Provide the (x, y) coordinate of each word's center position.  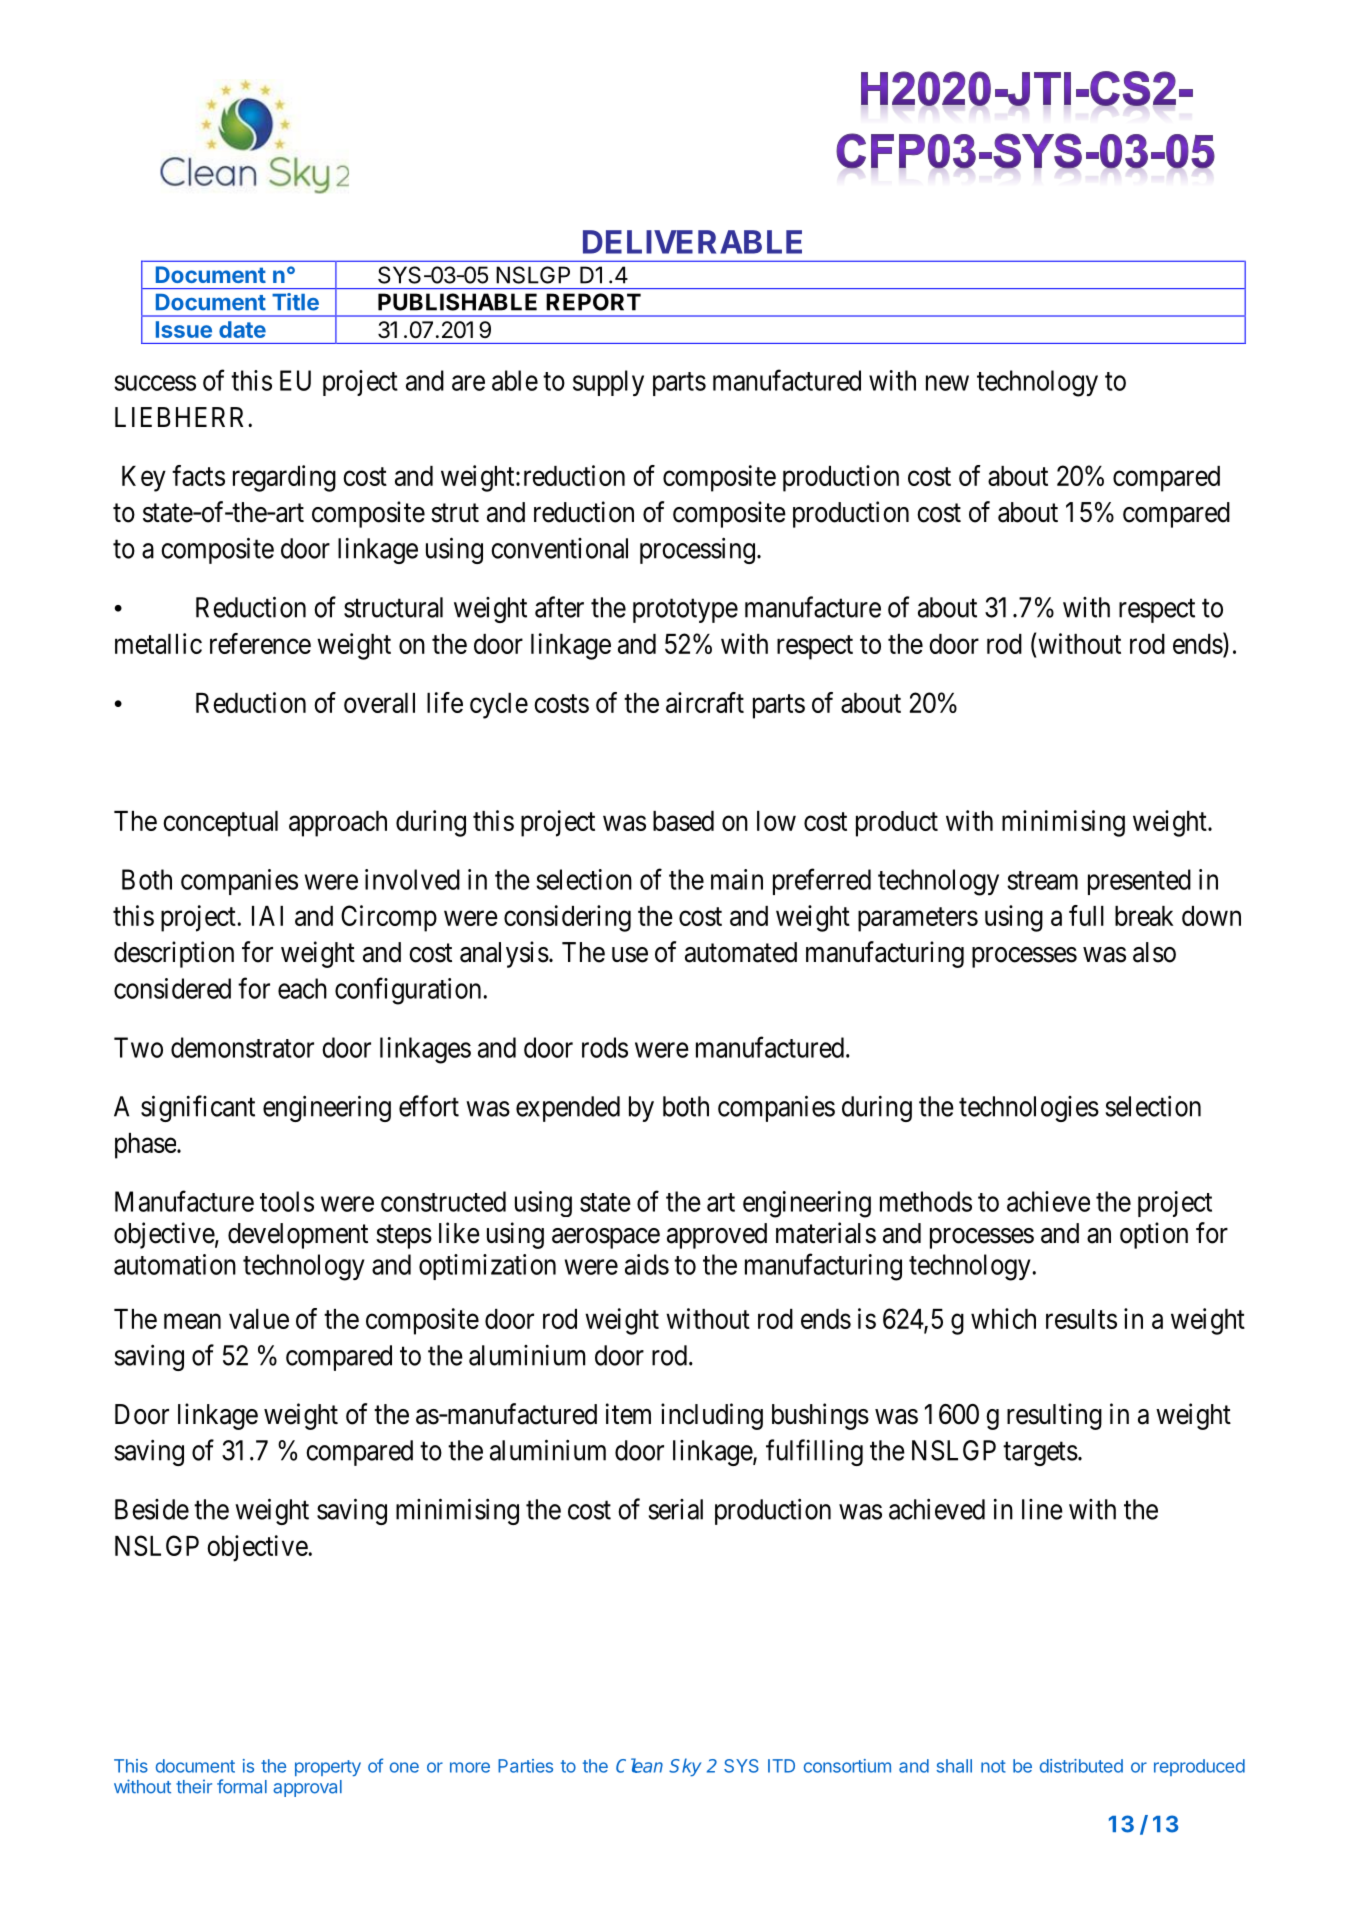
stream (1042, 880)
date (242, 329)
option (1154, 1235)
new (947, 383)
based (683, 821)
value (259, 1319)
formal (242, 1786)
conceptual (220, 824)
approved (717, 1236)
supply (608, 383)
